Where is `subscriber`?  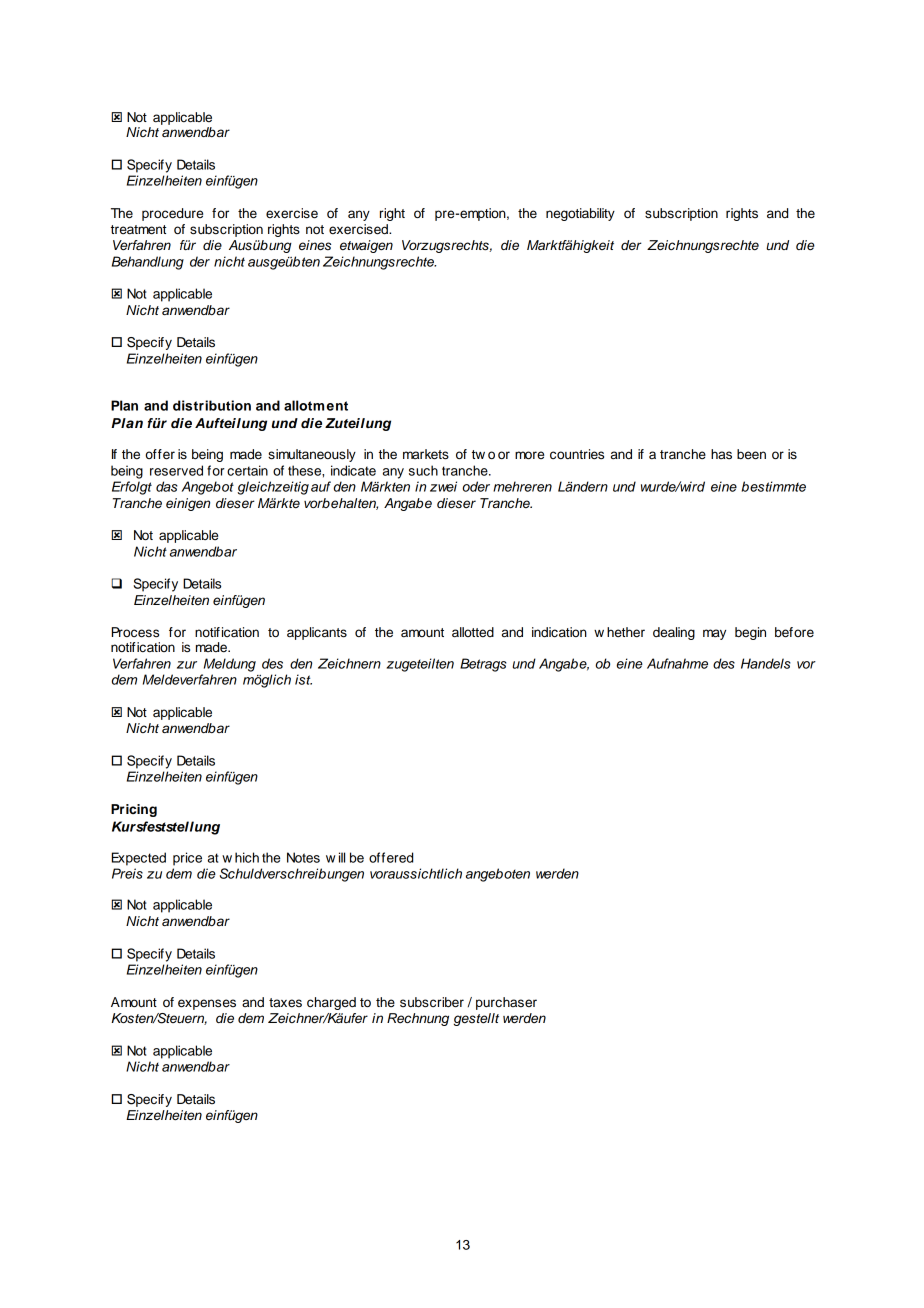 subscriber is located at coordinates (432, 1002).
